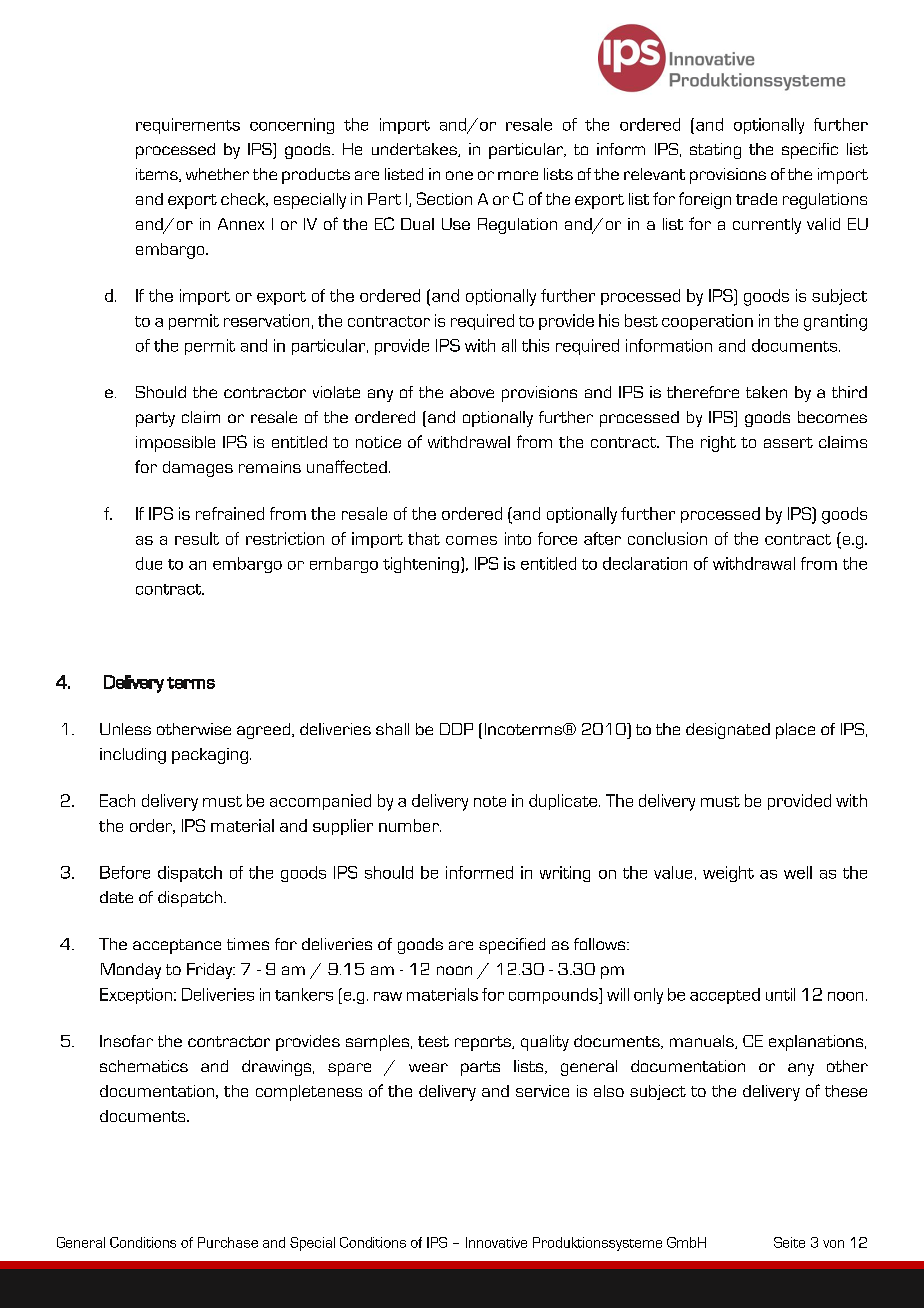 This screenshot has height=1308, width=924. I want to click on DDP, so click(456, 729).
